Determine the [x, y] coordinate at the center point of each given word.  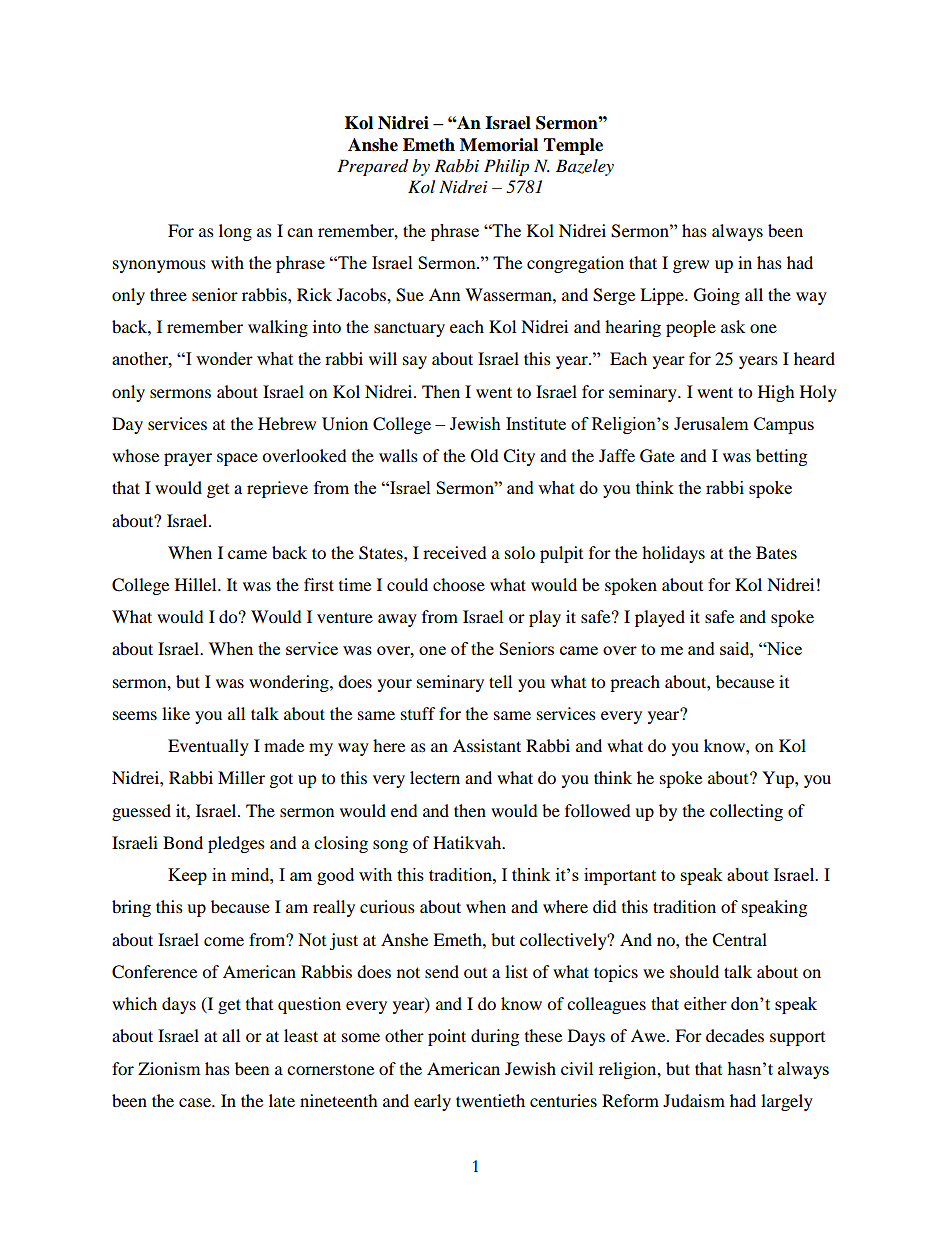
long [235, 232]
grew [691, 266]
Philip [506, 167]
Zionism [169, 1068]
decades [735, 1035]
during [495, 1037]
